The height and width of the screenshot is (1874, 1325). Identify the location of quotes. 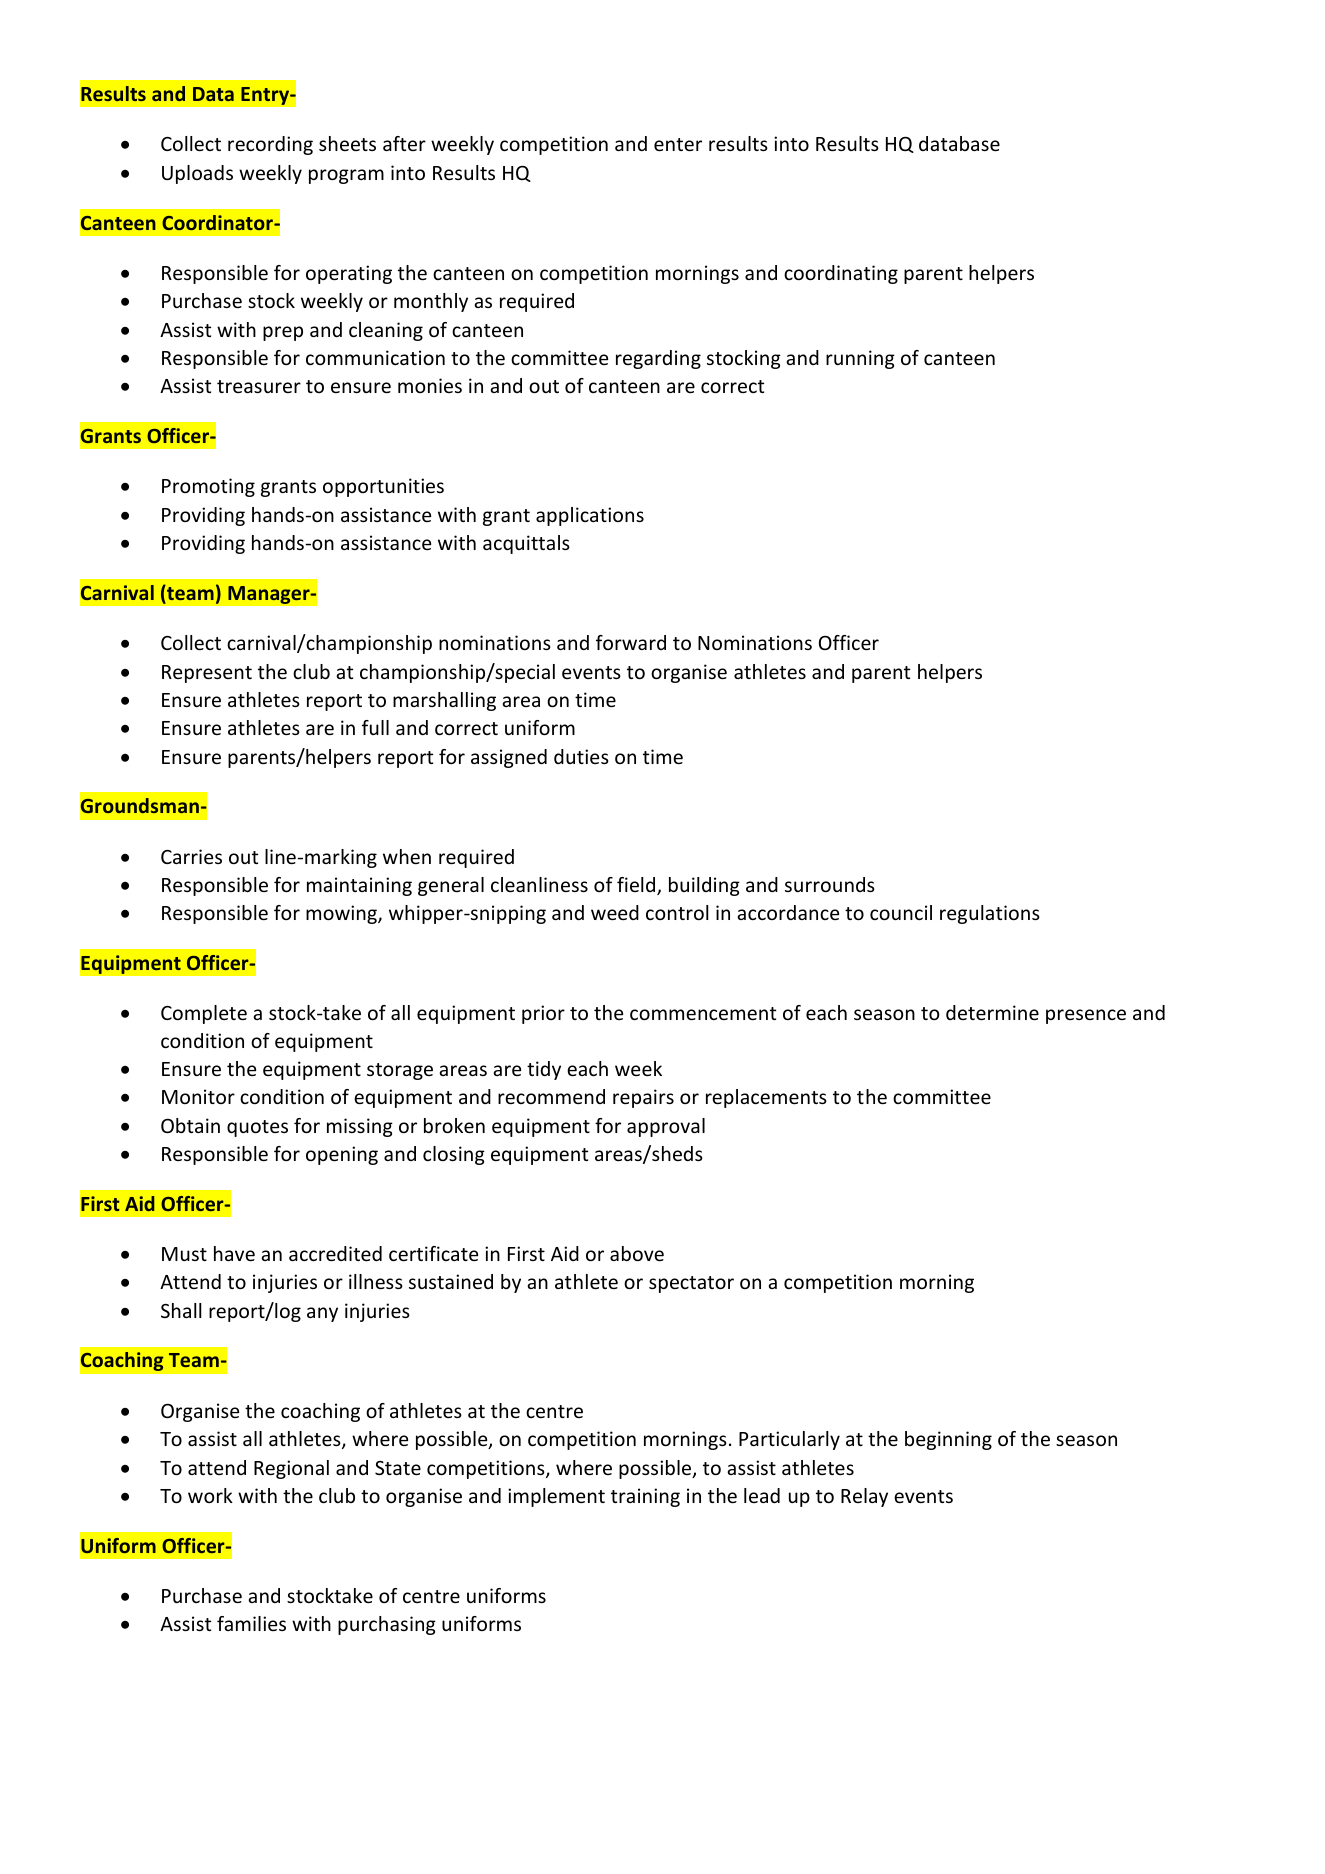
(257, 1128).
